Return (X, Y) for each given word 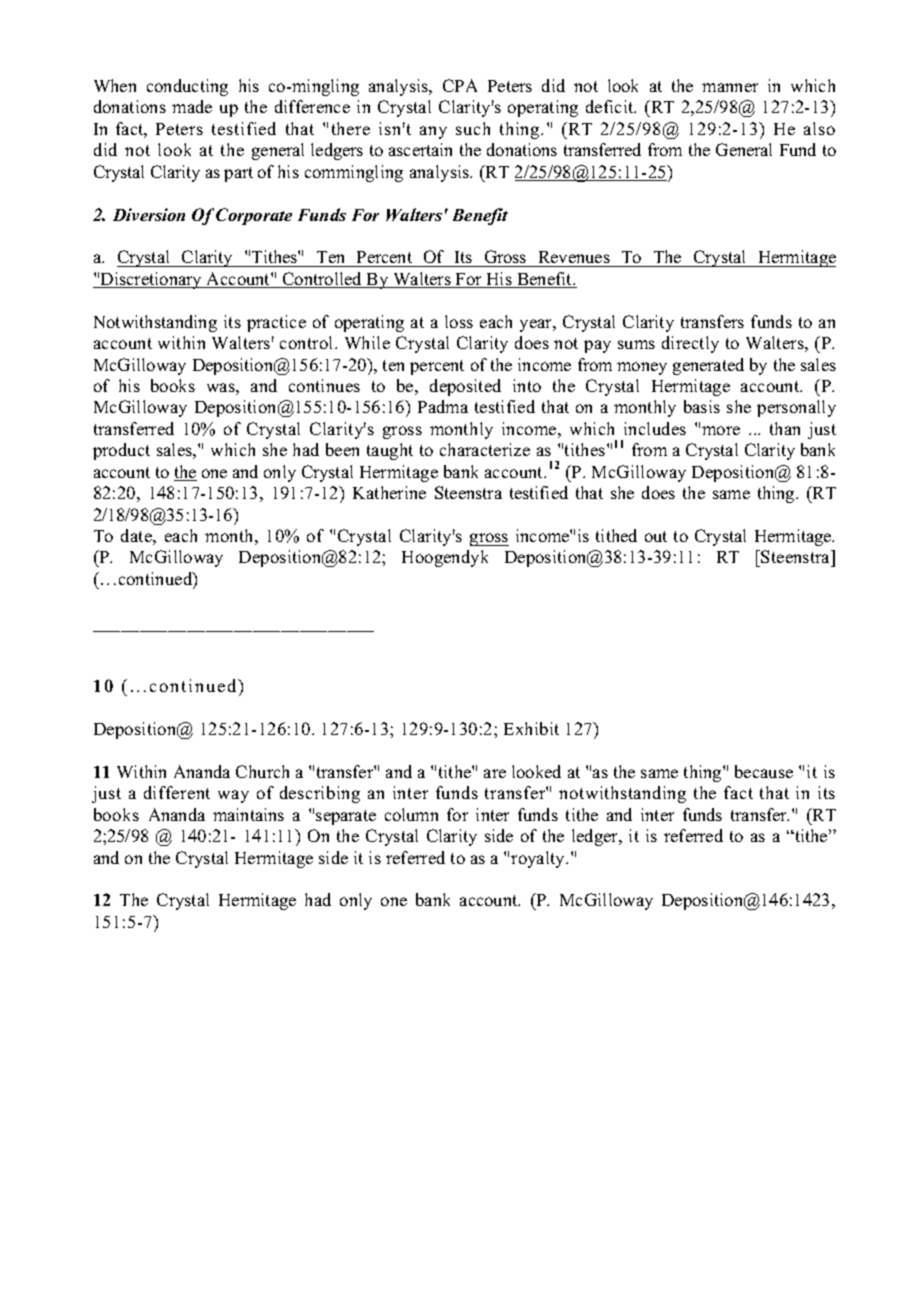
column (411, 814)
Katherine (389, 492)
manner (730, 87)
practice (276, 323)
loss (459, 321)
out (656, 536)
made (192, 106)
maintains (248, 814)
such (473, 128)
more (721, 430)
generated (708, 366)
